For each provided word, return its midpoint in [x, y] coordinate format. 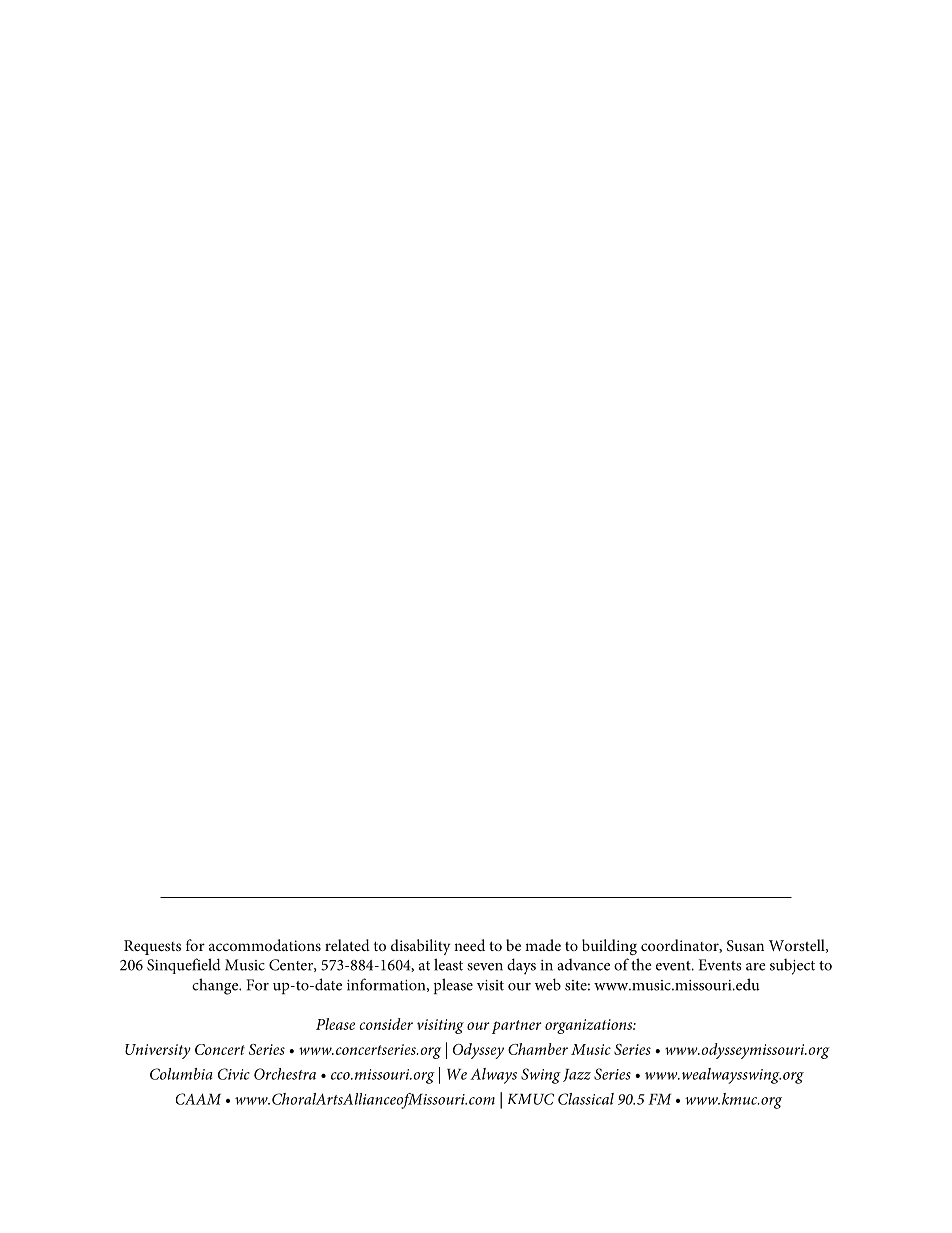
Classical [586, 1099]
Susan [745, 946]
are [756, 967]
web [548, 984]
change [216, 986]
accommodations [265, 945]
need [469, 945]
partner [517, 1027]
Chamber [538, 1049]
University [158, 1051]
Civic [234, 1074]
